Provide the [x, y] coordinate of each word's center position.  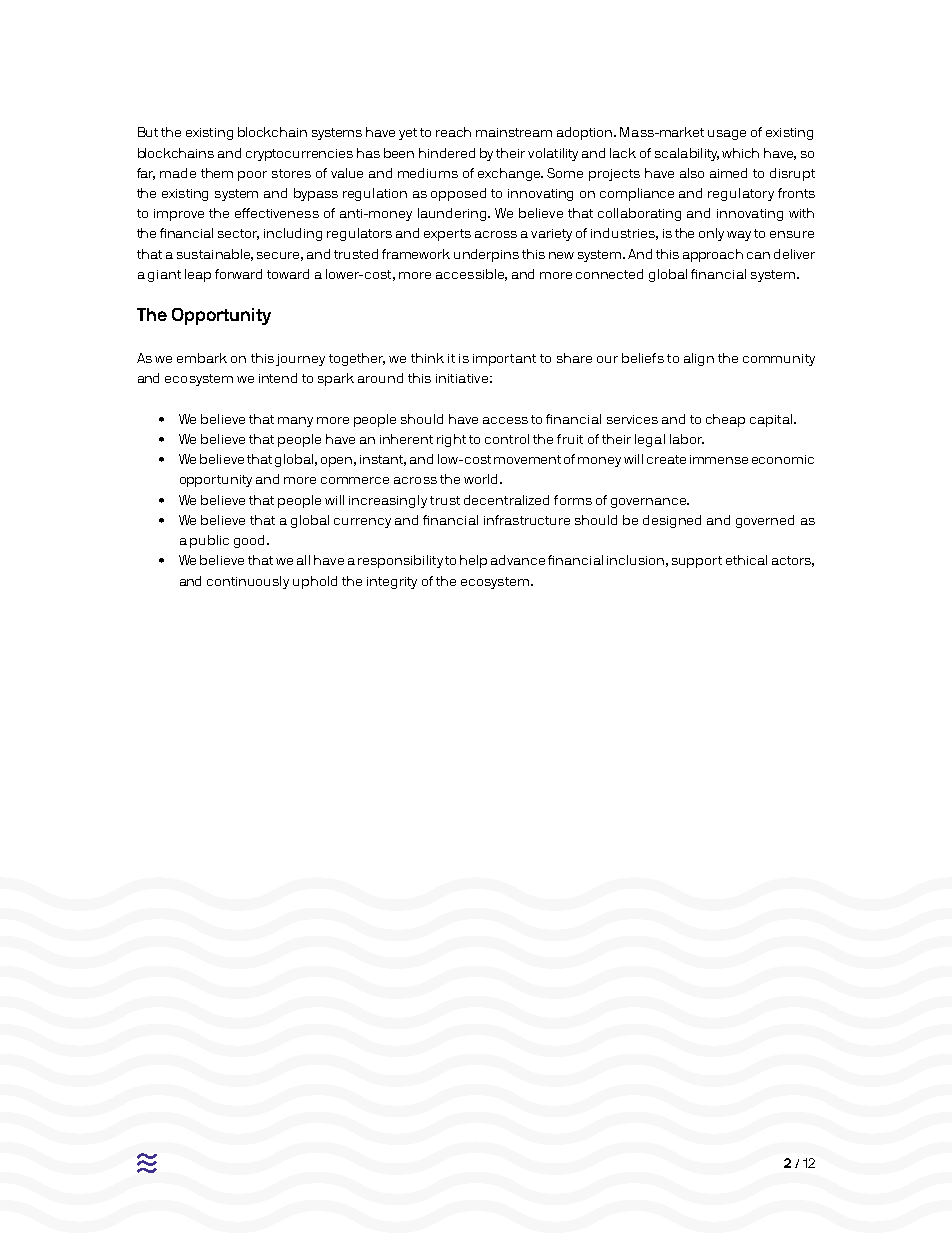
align [699, 359]
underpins [486, 255]
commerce [355, 480]
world [482, 479]
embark [202, 358]
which [740, 153]
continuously [248, 582]
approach [713, 255]
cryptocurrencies [299, 155]
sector [238, 234]
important [504, 360]
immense [719, 459]
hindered [447, 153]
